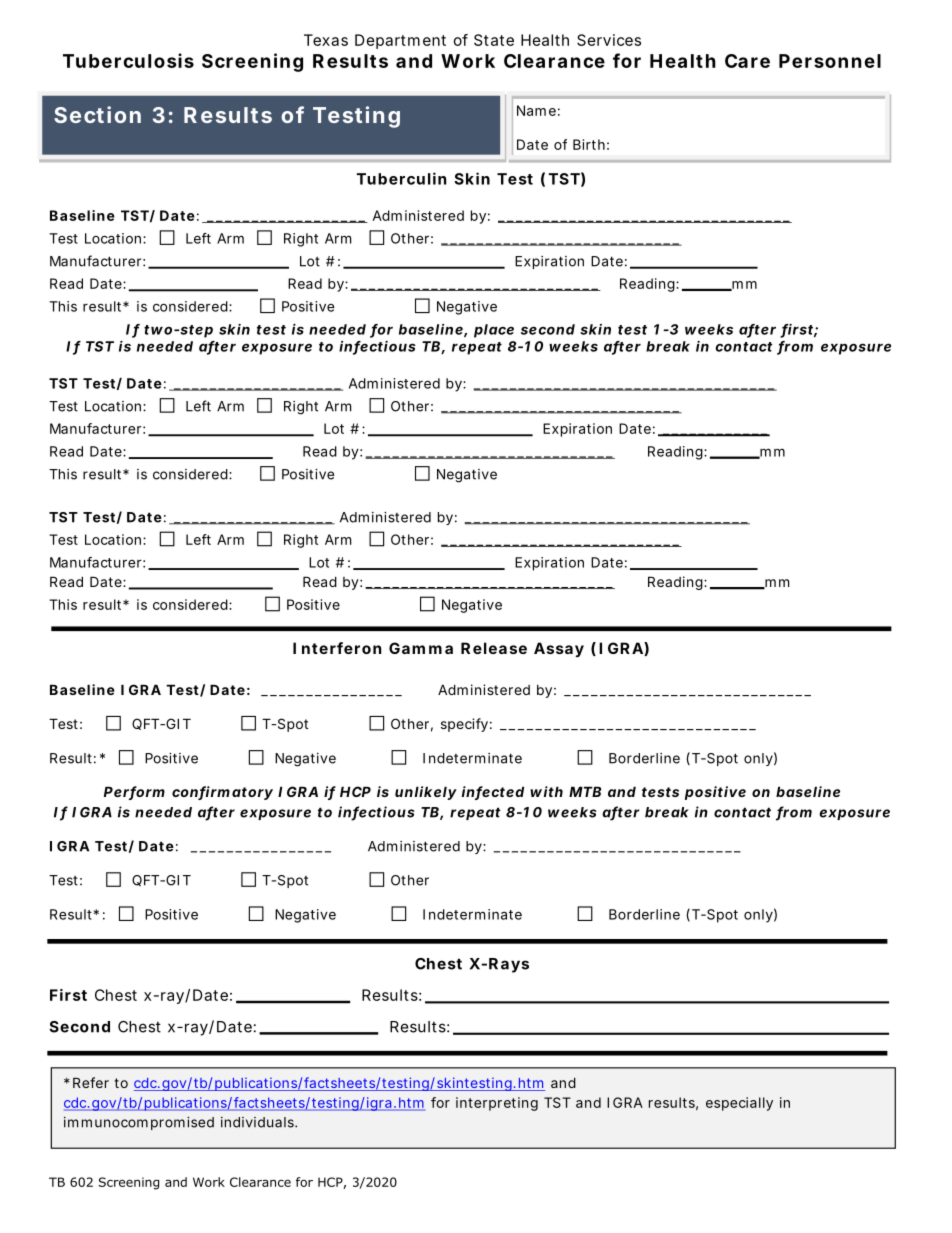 The height and width of the page is (1233, 952). What do you see at coordinates (494, 40) in the page?
I see `State` at bounding box center [494, 40].
